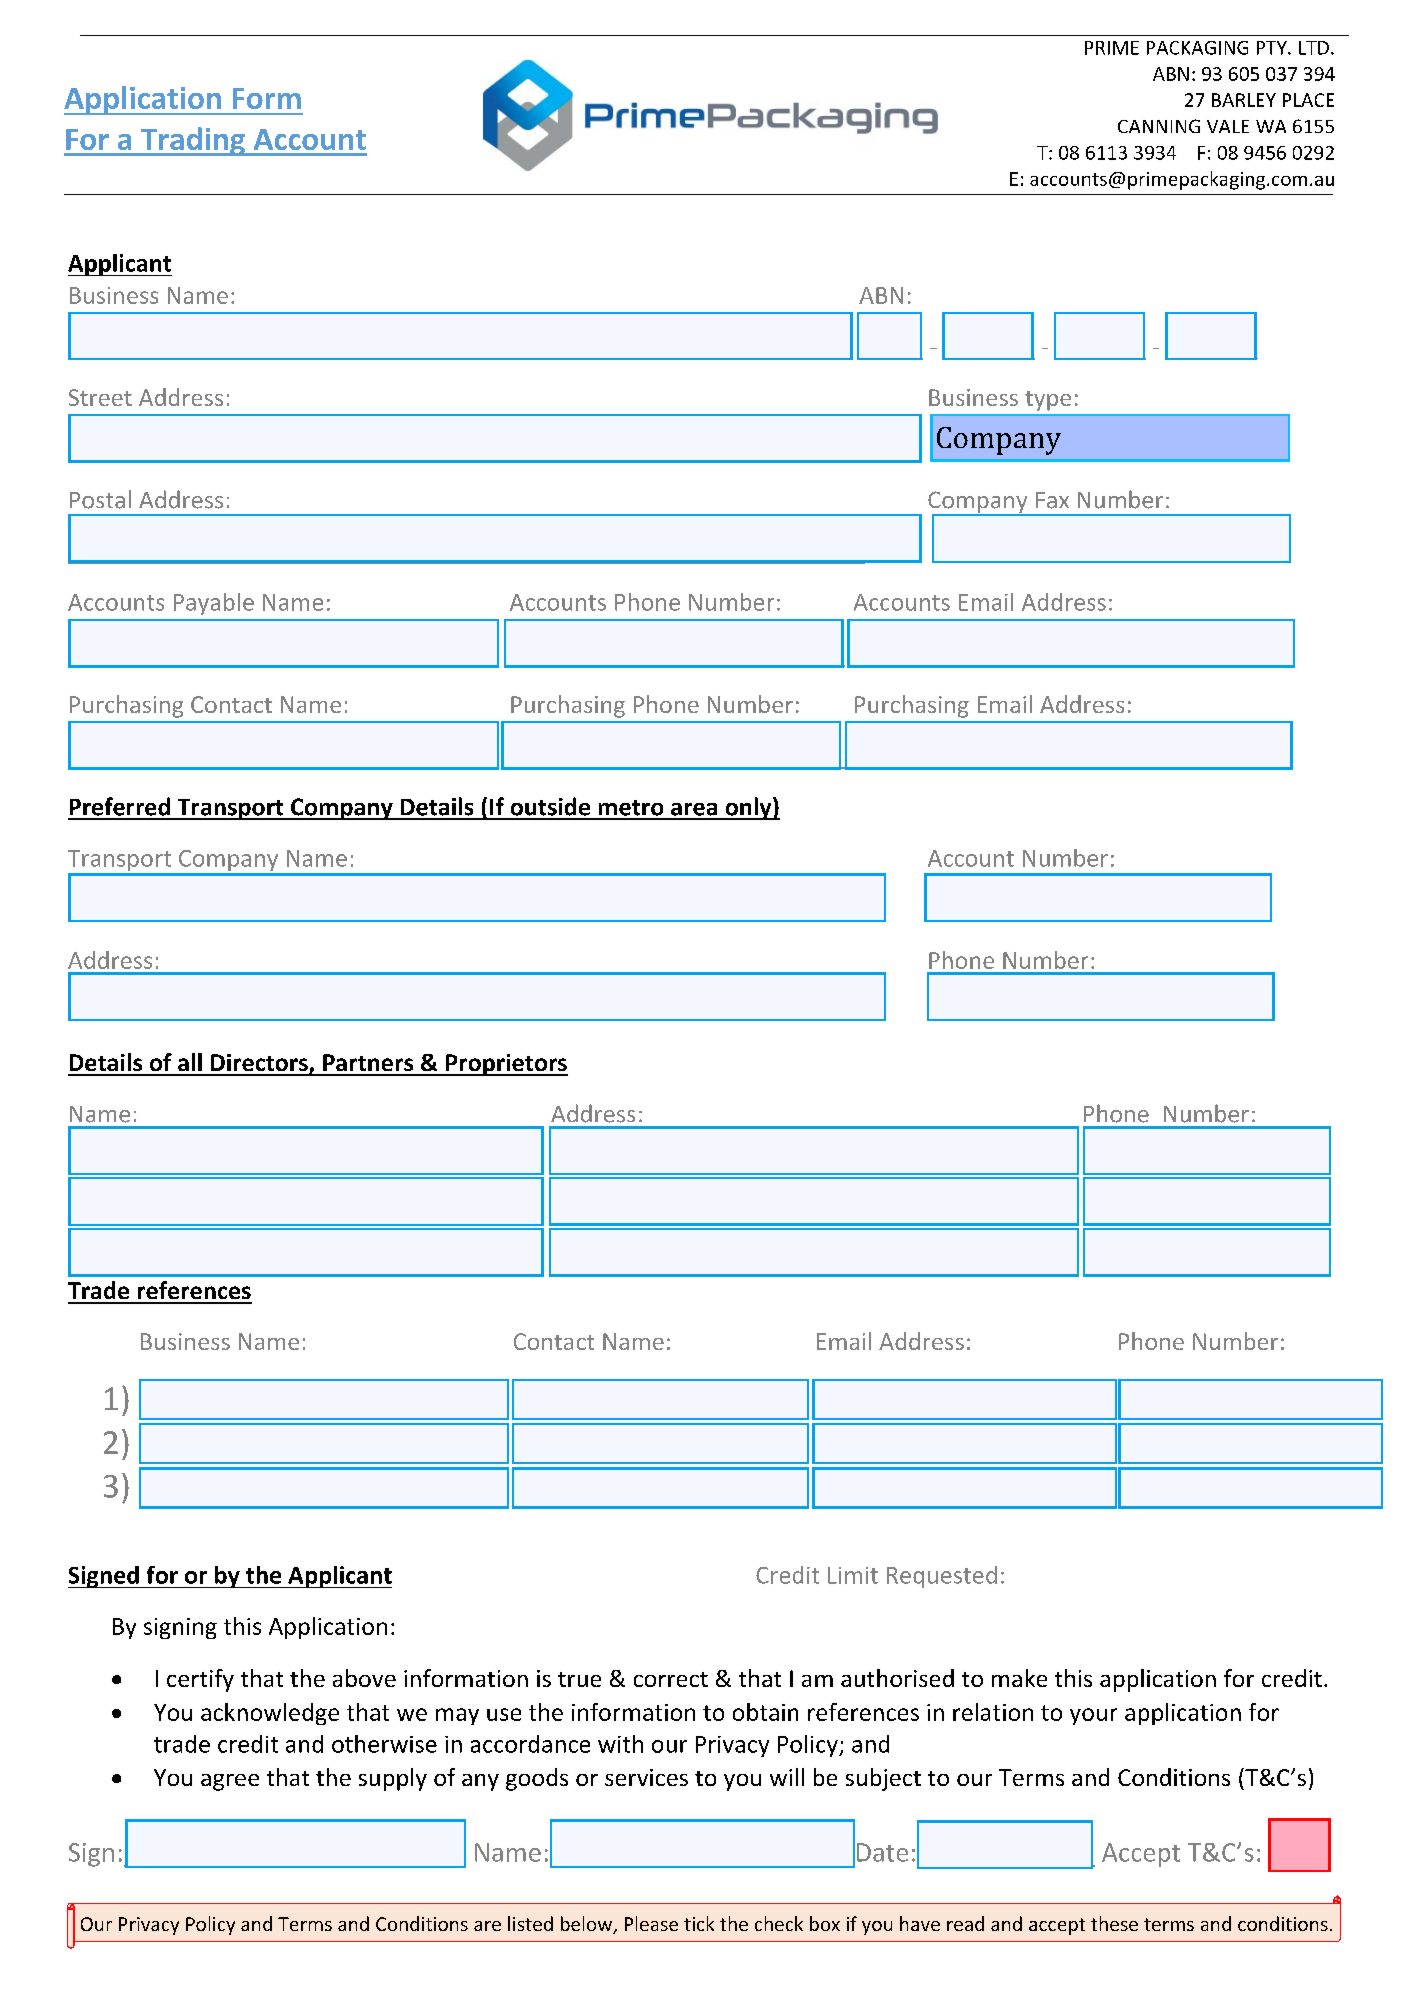 Image resolution: width=1421 pixels, height=2010 pixels. Describe the element at coordinates (1228, 126) in the screenshot. I see `VALE` at that location.
